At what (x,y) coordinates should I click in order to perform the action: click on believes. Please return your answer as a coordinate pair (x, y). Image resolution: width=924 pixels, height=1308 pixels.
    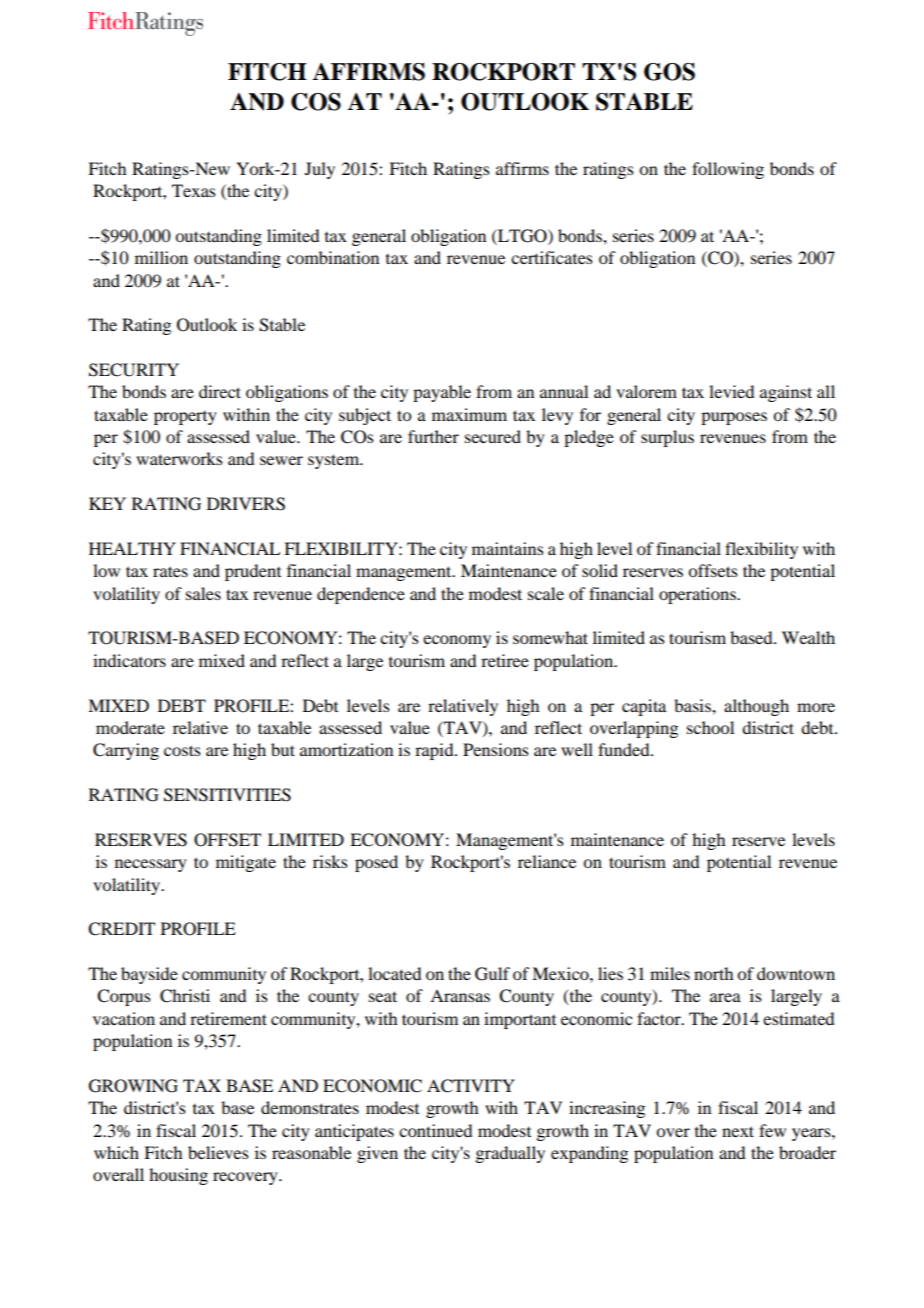
    Looking at the image, I should click on (218, 1152).
